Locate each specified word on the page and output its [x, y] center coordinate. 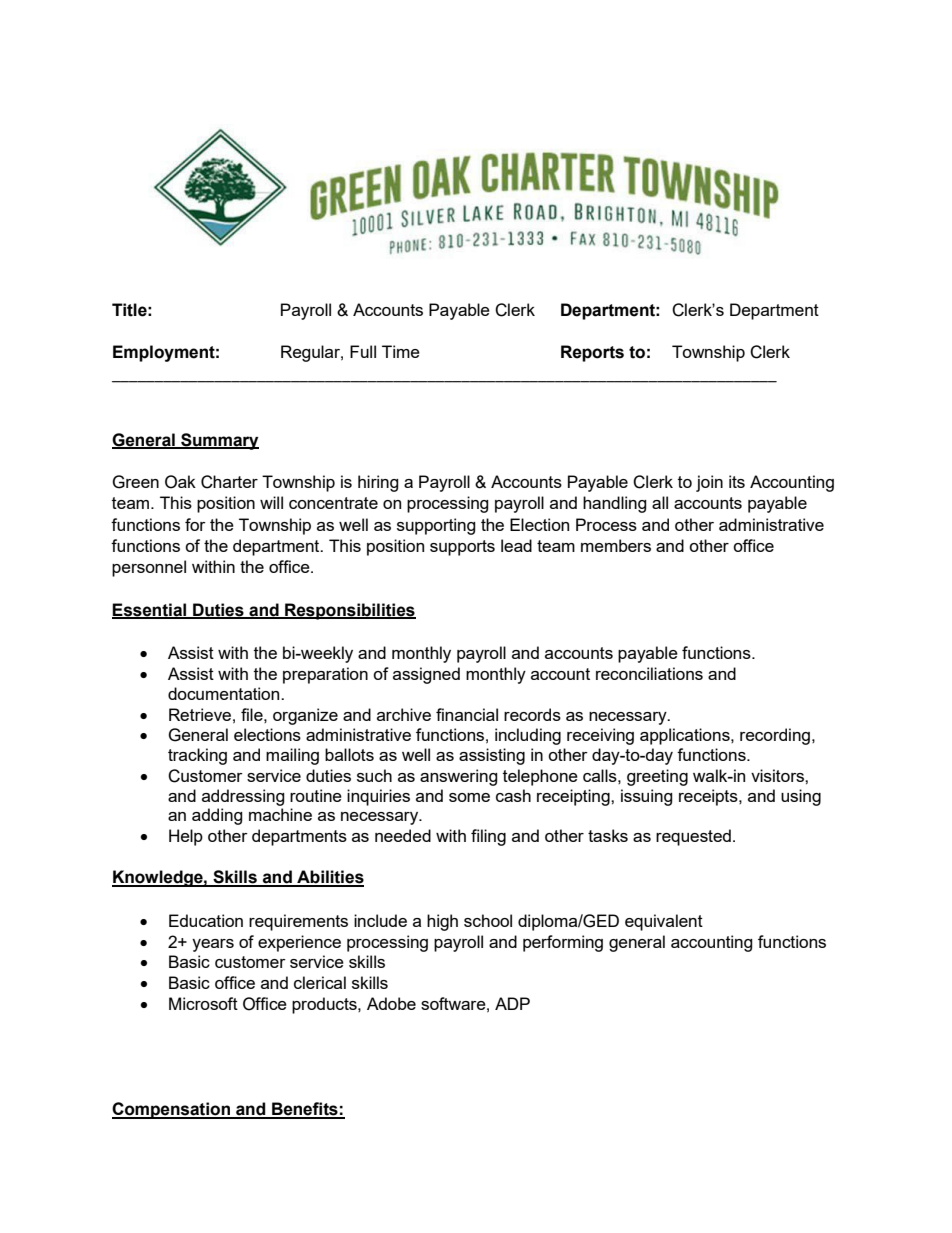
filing [488, 837]
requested [693, 837]
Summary [219, 441]
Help [186, 837]
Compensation [172, 1110]
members [616, 545]
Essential [150, 610]
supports [462, 548]
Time [401, 351]
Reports [592, 353]
